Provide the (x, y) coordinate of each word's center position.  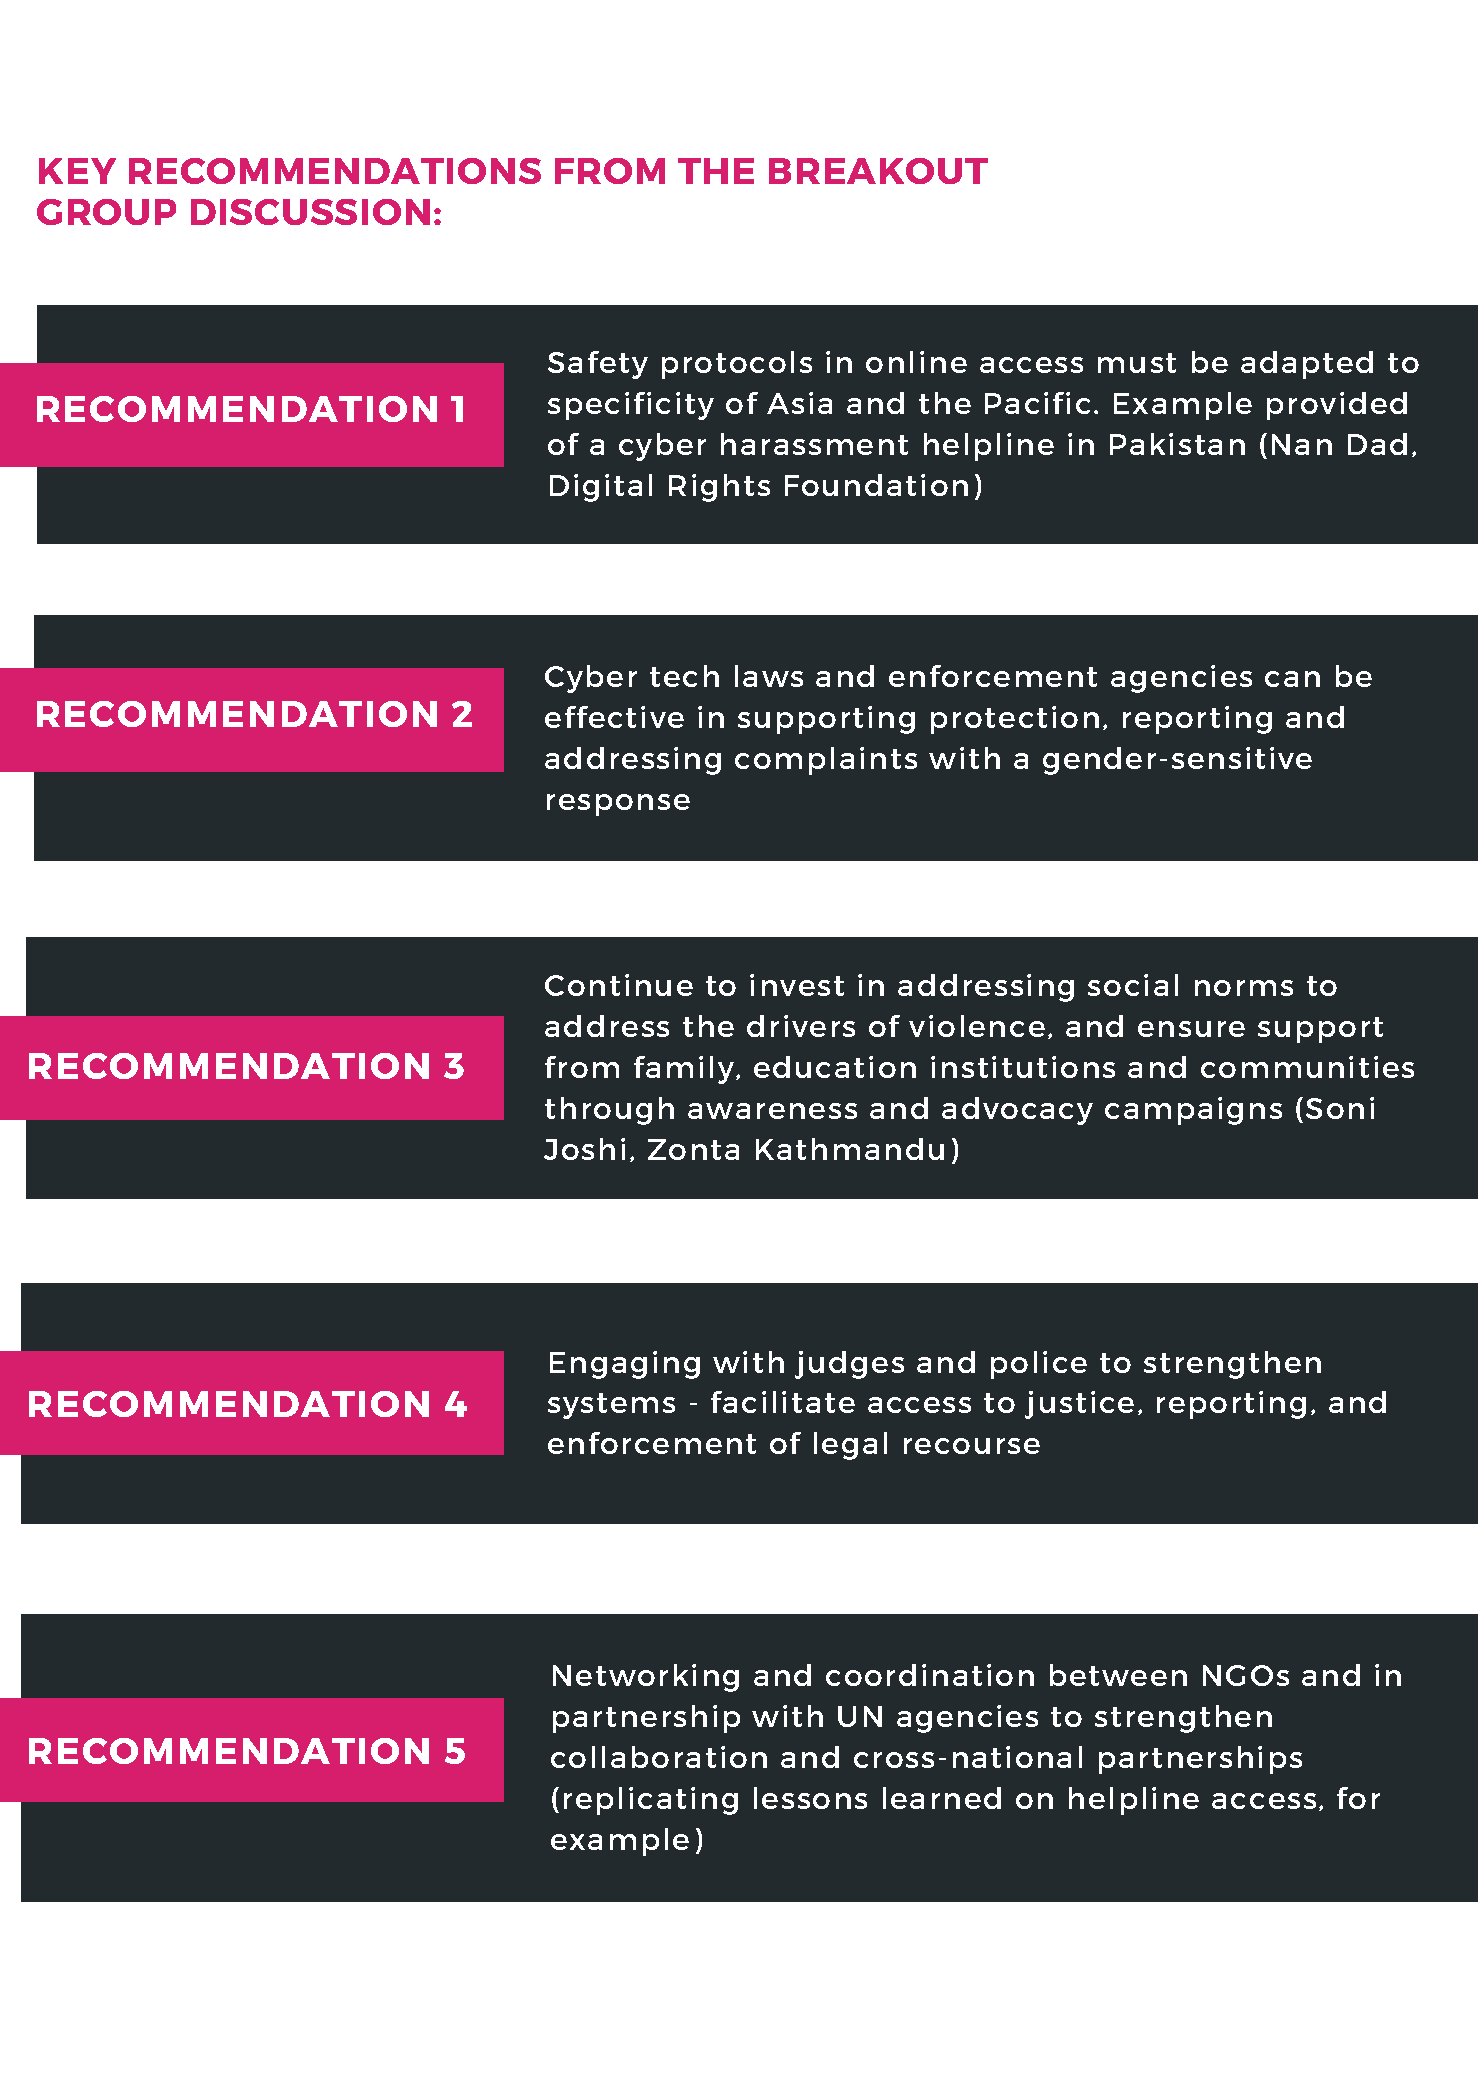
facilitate (783, 1402)
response (618, 805)
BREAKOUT (878, 171)
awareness (772, 1111)
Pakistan (1177, 444)
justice (1079, 1405)
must (1137, 363)
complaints (826, 761)
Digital (601, 488)
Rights (719, 488)
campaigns (1193, 1111)
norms (1244, 988)
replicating (651, 1801)
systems (611, 1406)
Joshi (584, 1149)
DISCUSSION (310, 212)
